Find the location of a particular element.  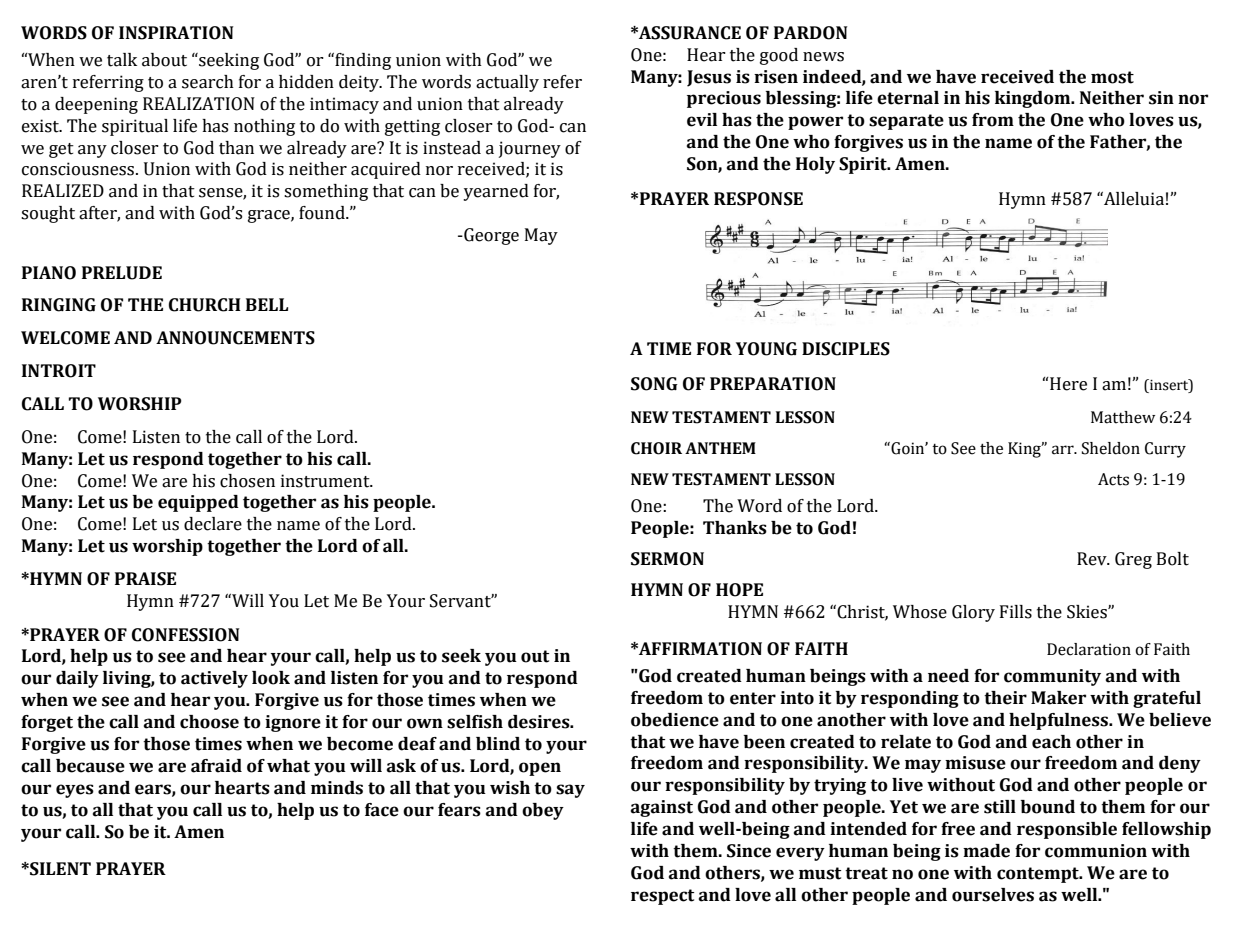

chosen is located at coordinates (247, 481).
